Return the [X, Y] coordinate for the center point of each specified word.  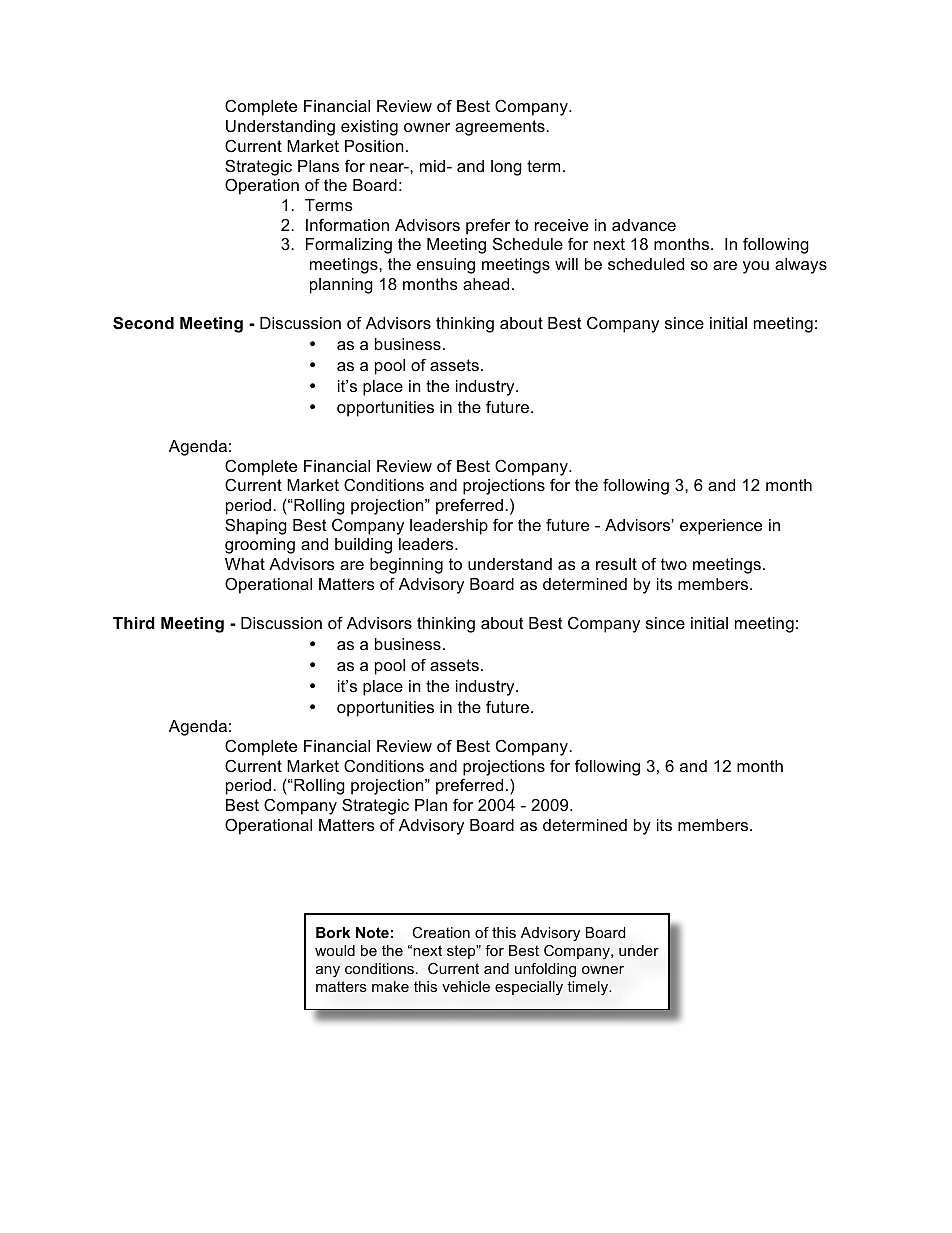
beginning [406, 566]
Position [374, 146]
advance [644, 225]
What [245, 564]
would [335, 950]
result [616, 564]
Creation [441, 932]
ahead [486, 284]
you [756, 267]
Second [143, 323]
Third [134, 623]
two [674, 564]
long [506, 168]
